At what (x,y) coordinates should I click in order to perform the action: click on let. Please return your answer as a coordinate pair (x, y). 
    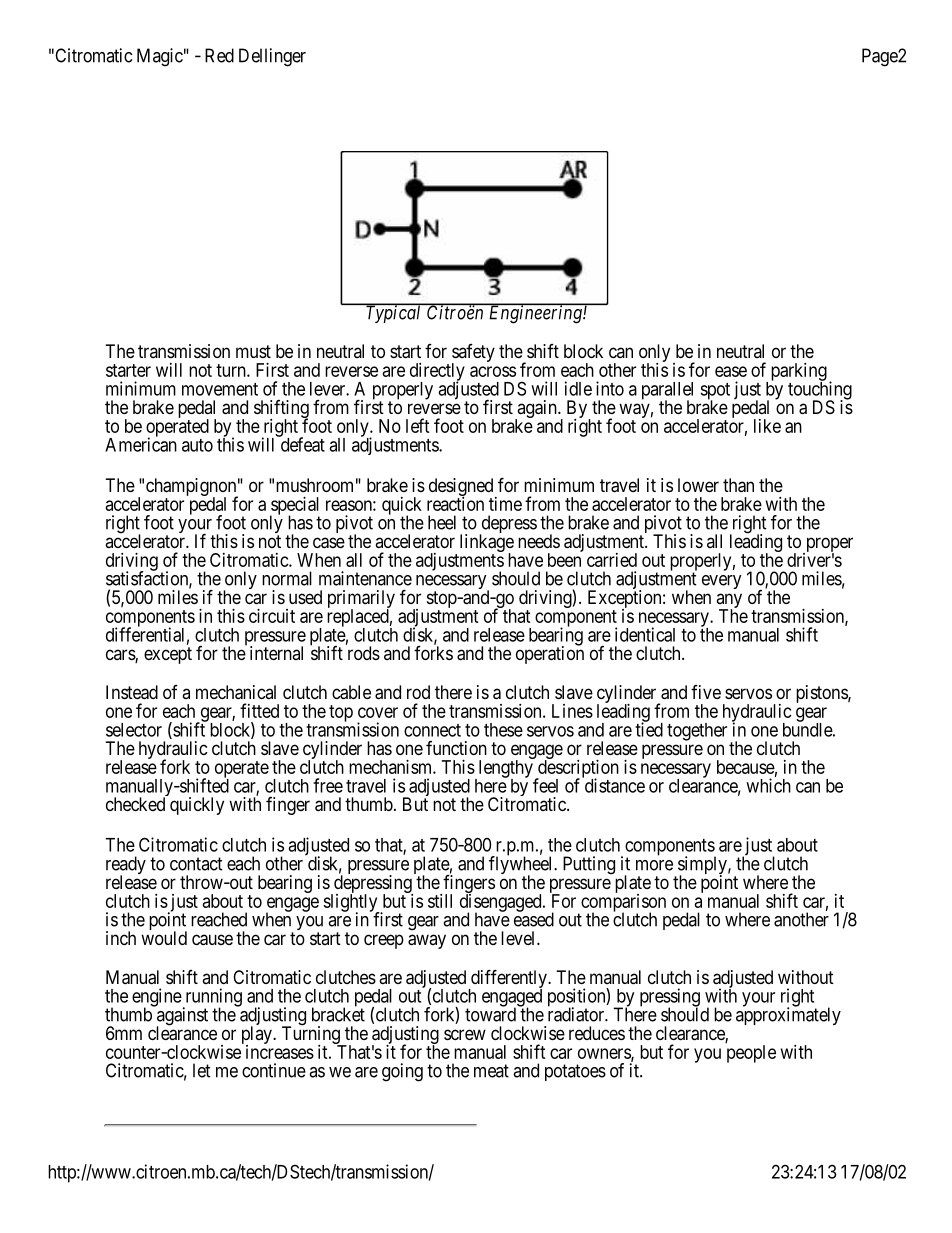
    Looking at the image, I should click on (202, 1070).
